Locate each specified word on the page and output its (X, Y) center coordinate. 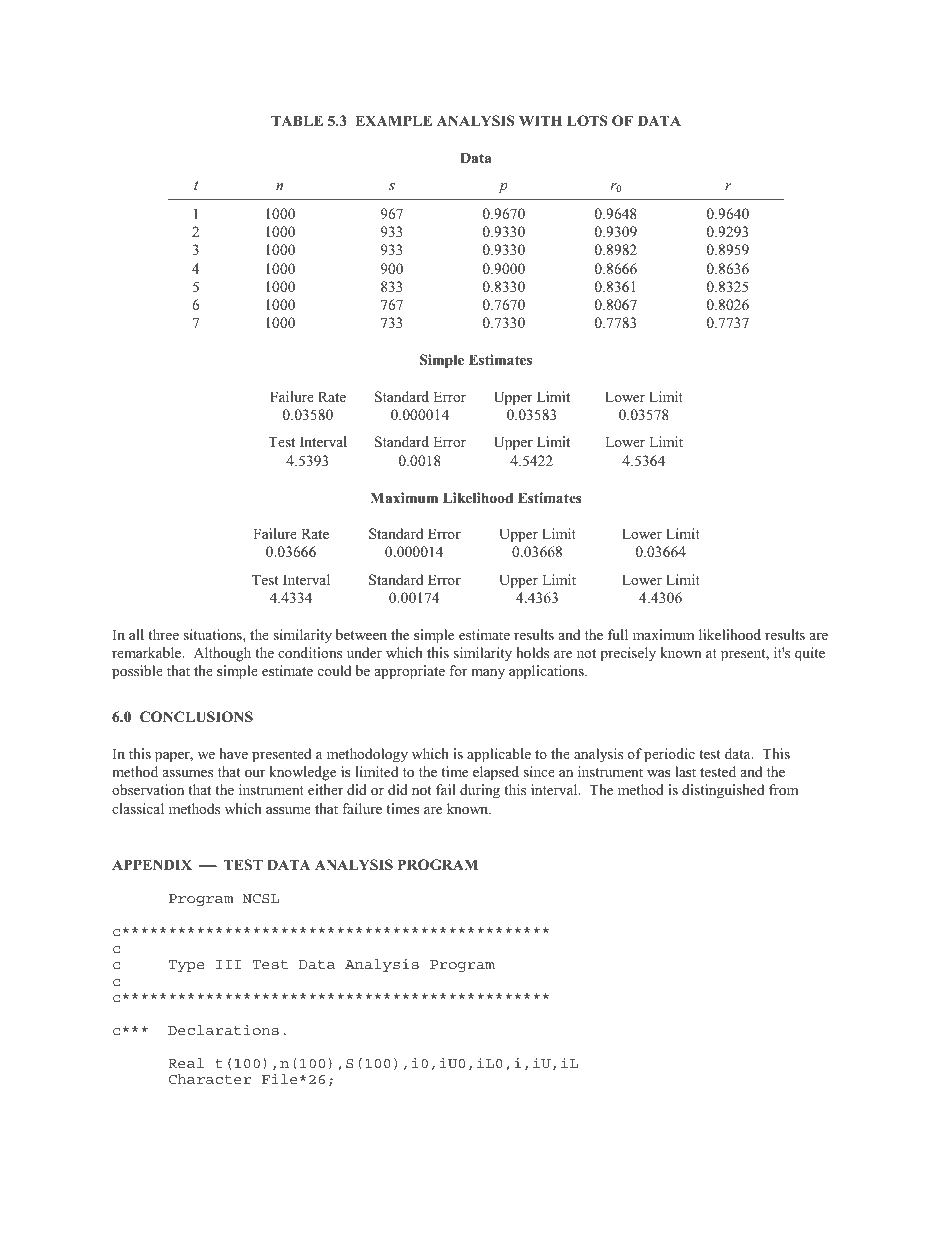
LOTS (587, 121)
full (618, 634)
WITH (540, 120)
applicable (499, 755)
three (163, 634)
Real (186, 1063)
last (685, 771)
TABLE (297, 120)
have (233, 753)
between (361, 634)
